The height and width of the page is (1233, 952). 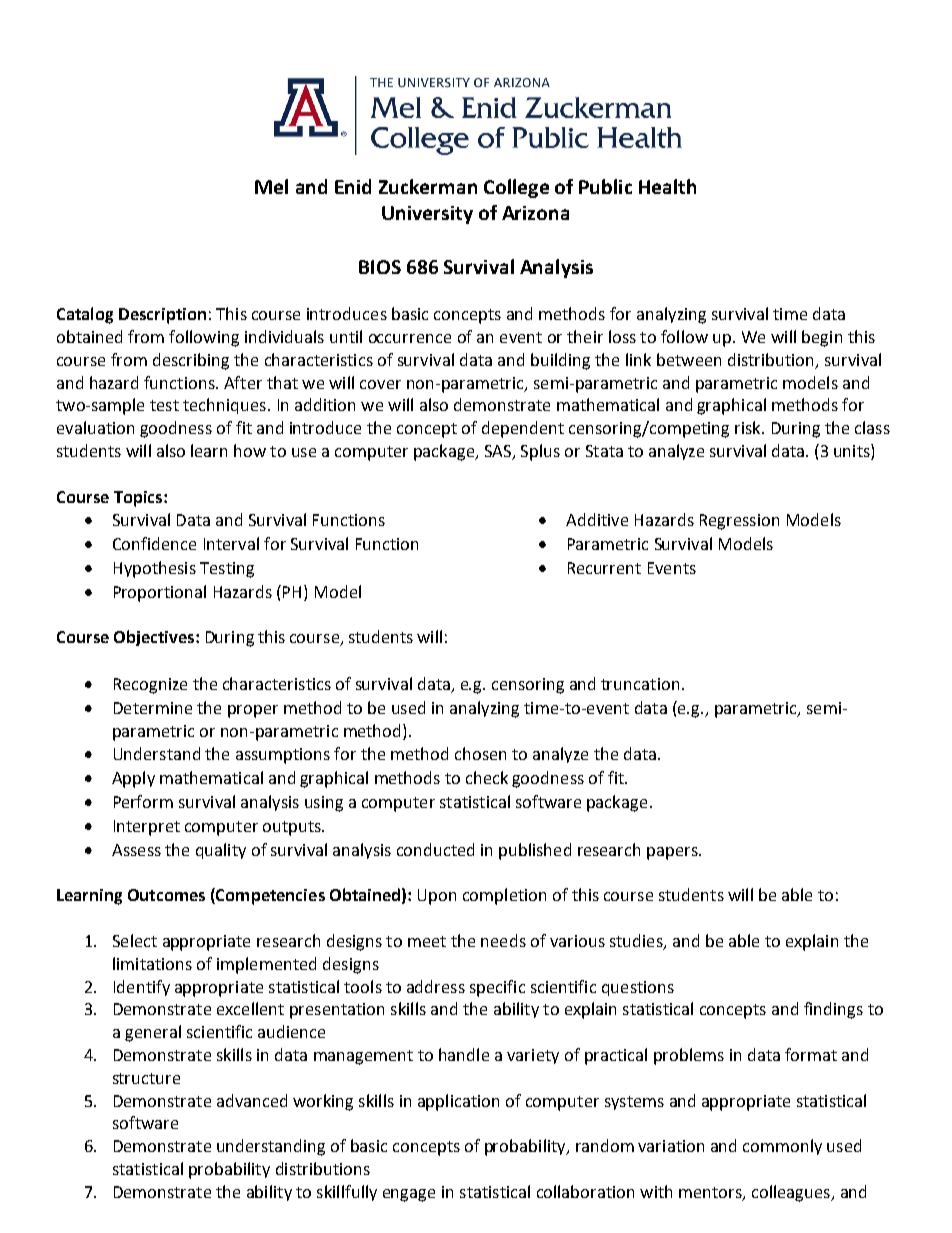 I want to click on conducted, so click(x=435, y=849).
